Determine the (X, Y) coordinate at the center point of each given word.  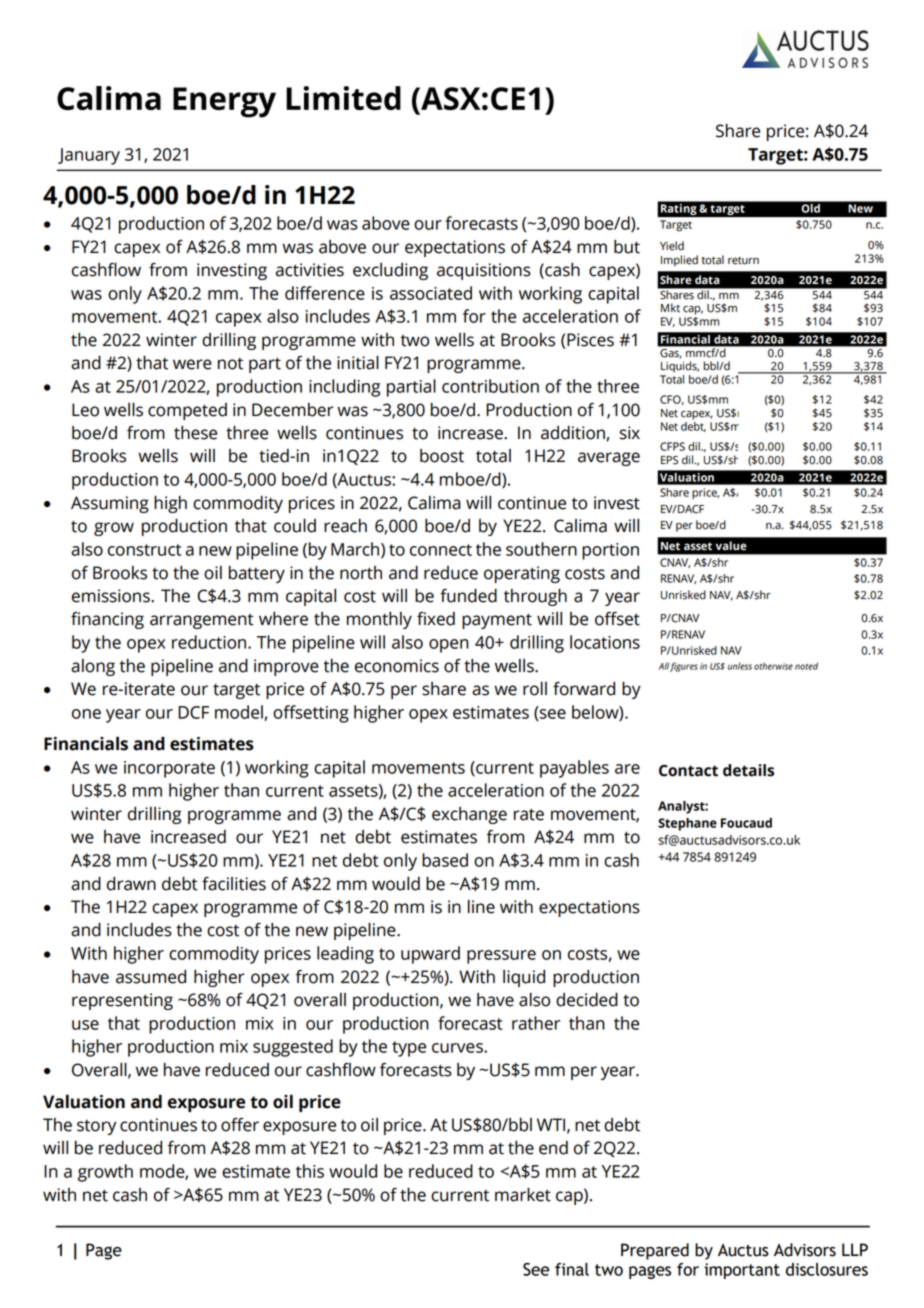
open (449, 646)
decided (587, 1000)
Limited (343, 98)
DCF (193, 712)
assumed (151, 977)
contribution (490, 386)
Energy (224, 102)
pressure (501, 957)
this (310, 1171)
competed (187, 411)
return (743, 261)
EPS (669, 460)
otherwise (773, 666)
